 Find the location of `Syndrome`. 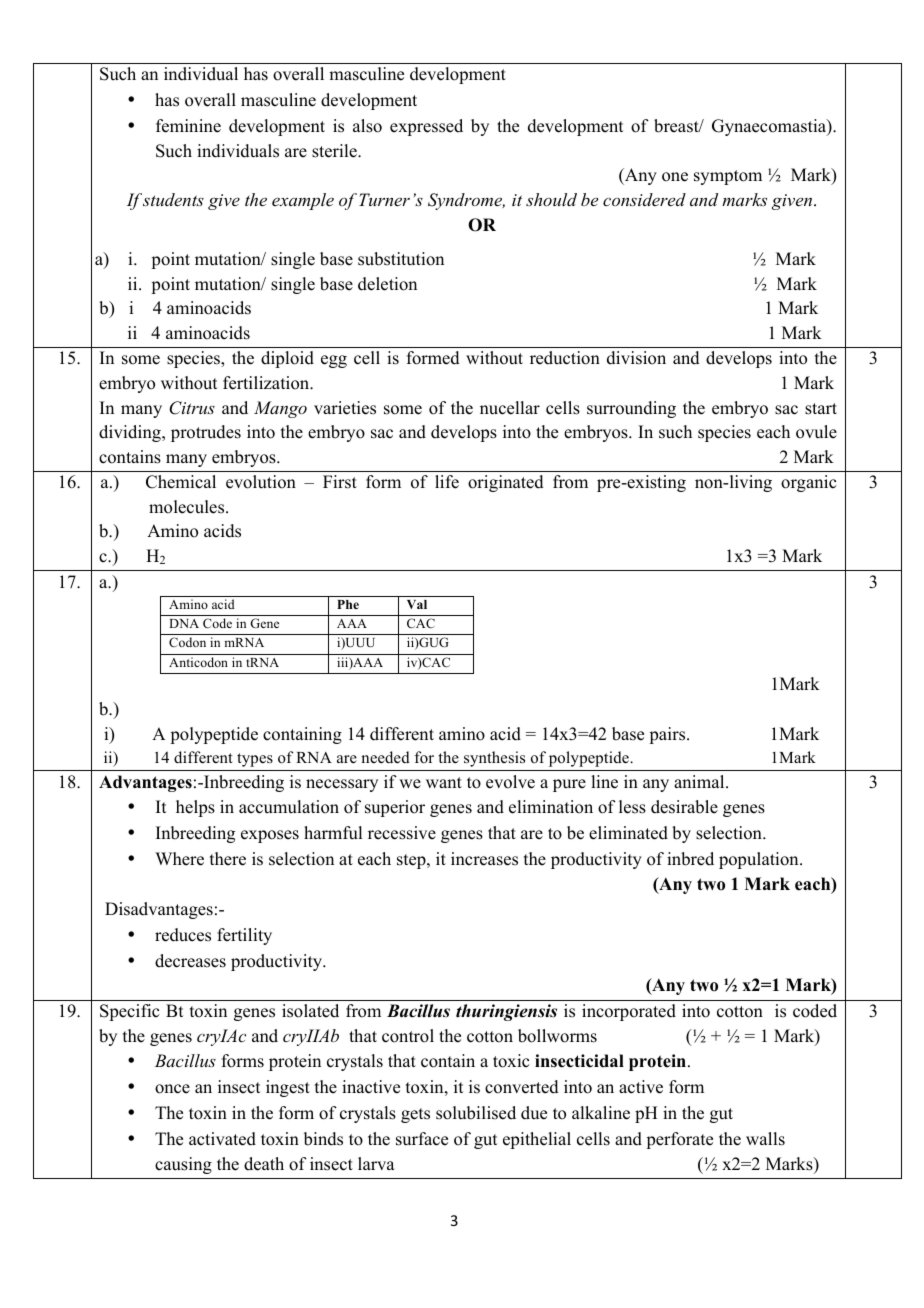

Syndrome is located at coordinates (466, 201).
